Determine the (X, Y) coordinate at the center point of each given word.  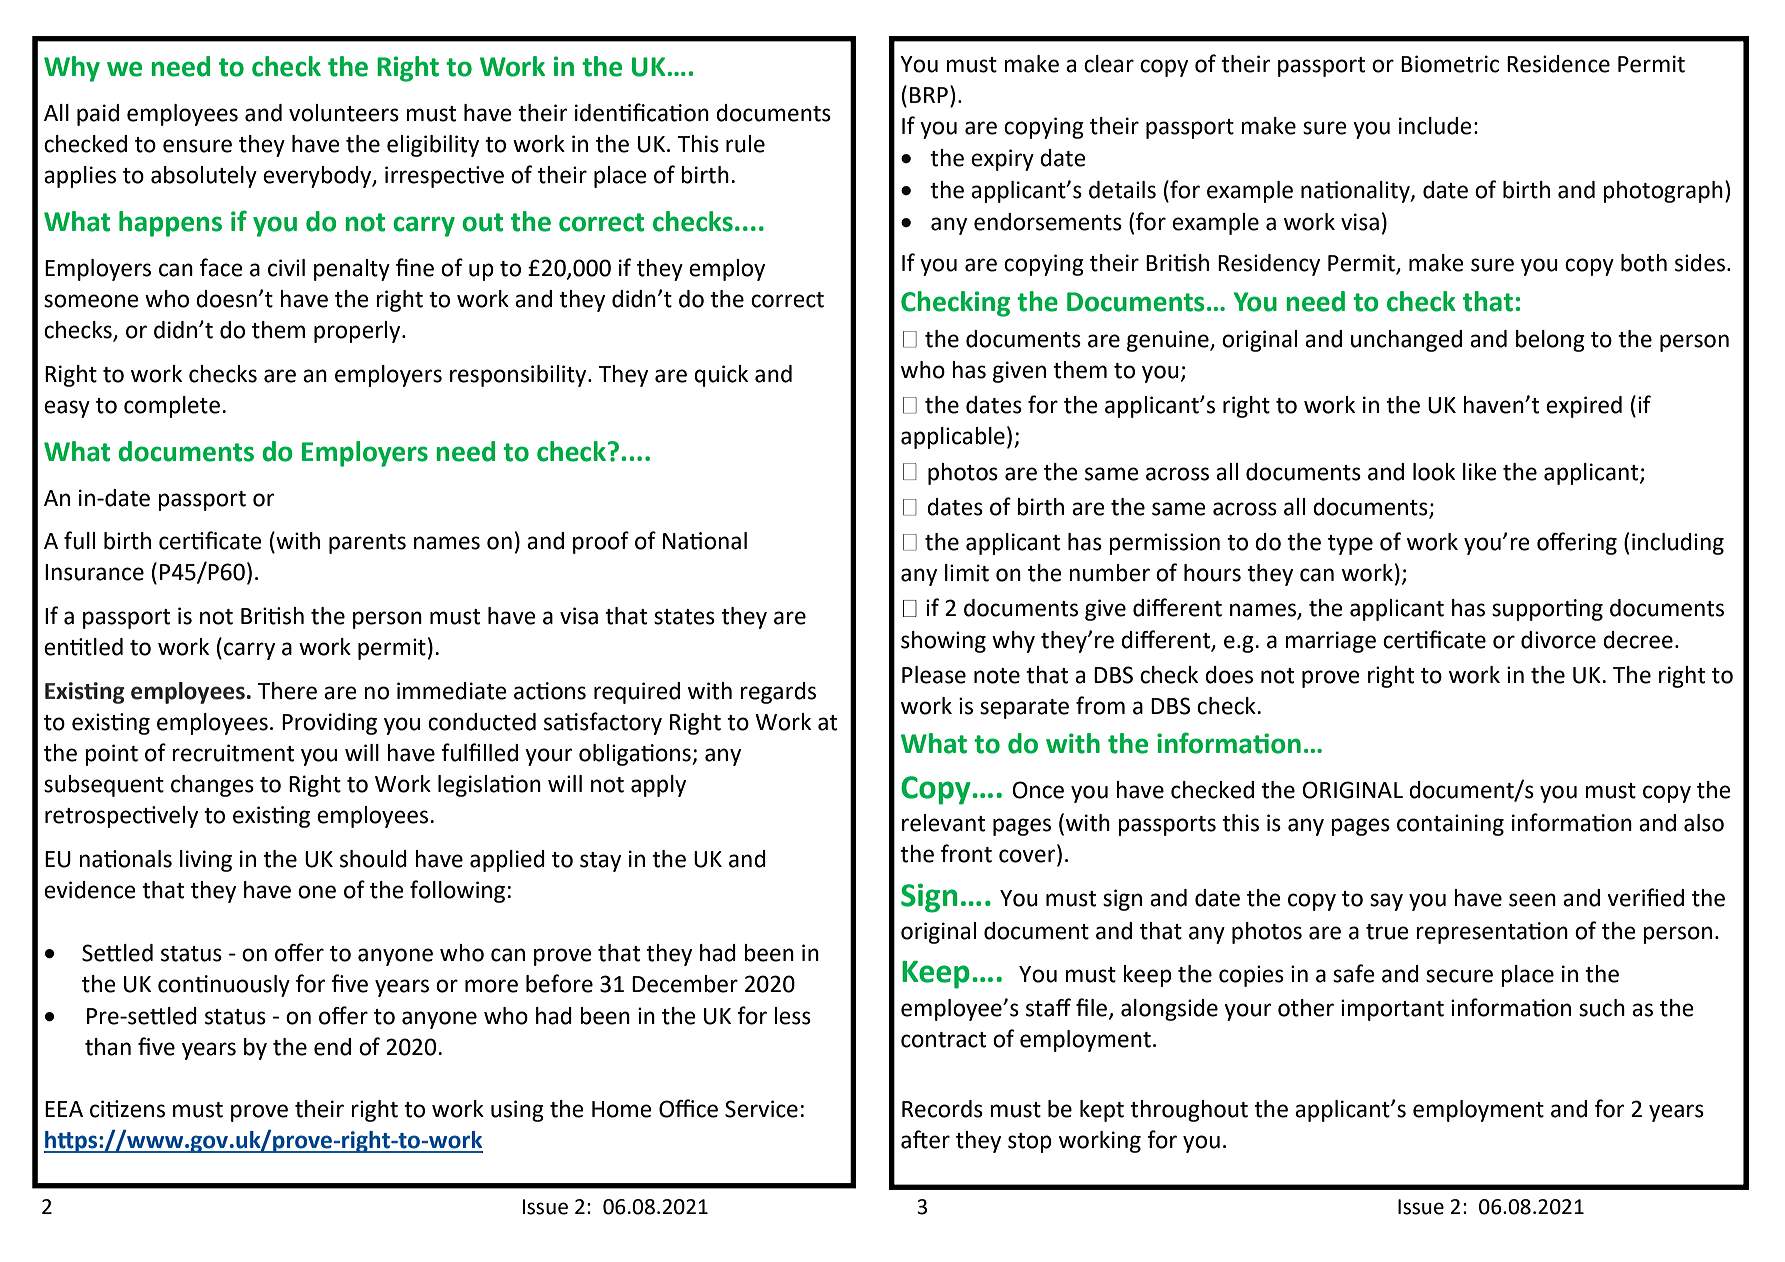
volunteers (344, 113)
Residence (1558, 64)
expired (1584, 407)
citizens (127, 1109)
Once (1038, 790)
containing (1450, 825)
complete (172, 407)
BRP (929, 95)
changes (212, 786)
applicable (953, 438)
